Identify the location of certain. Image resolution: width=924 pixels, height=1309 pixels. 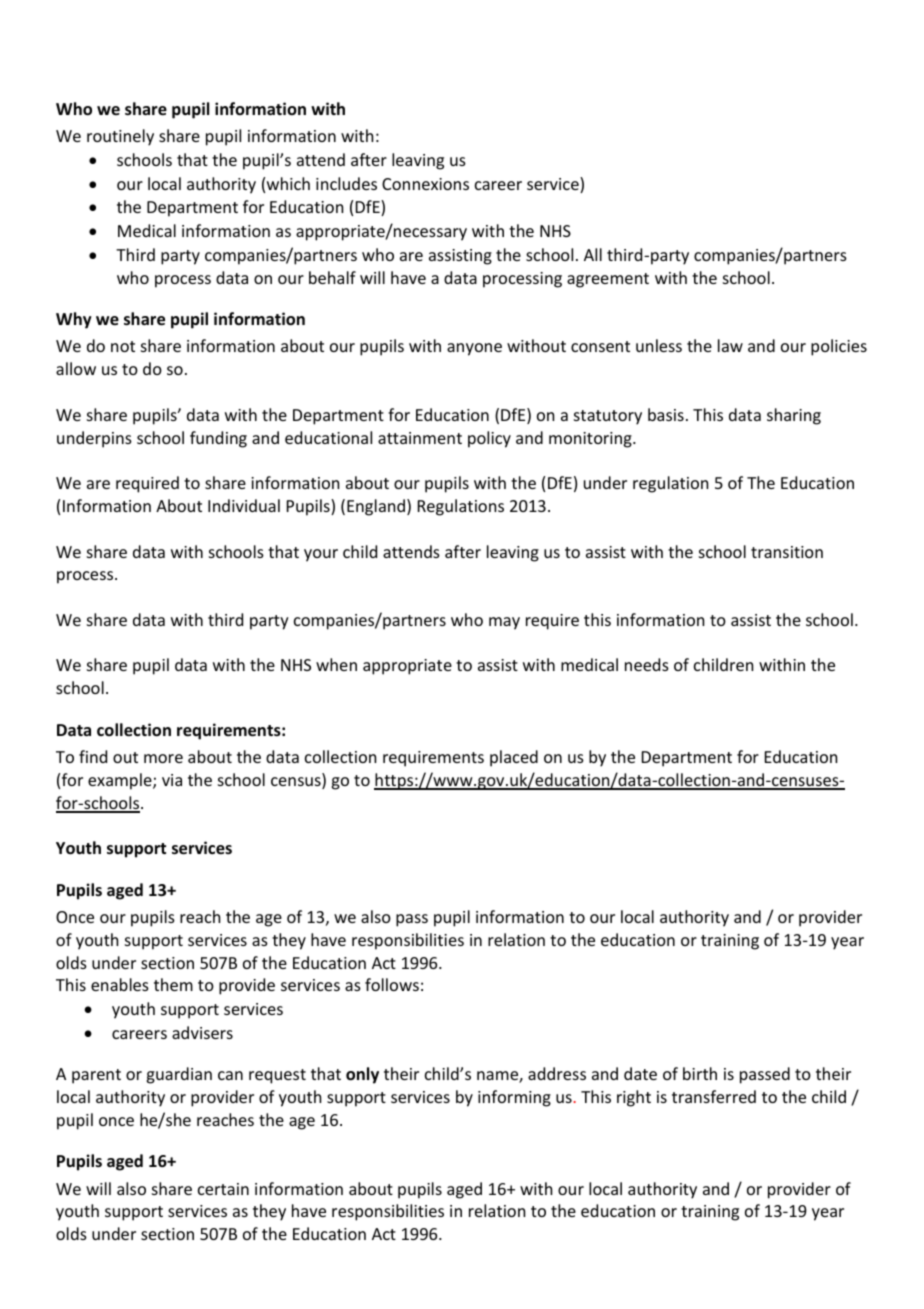
(223, 1189).
